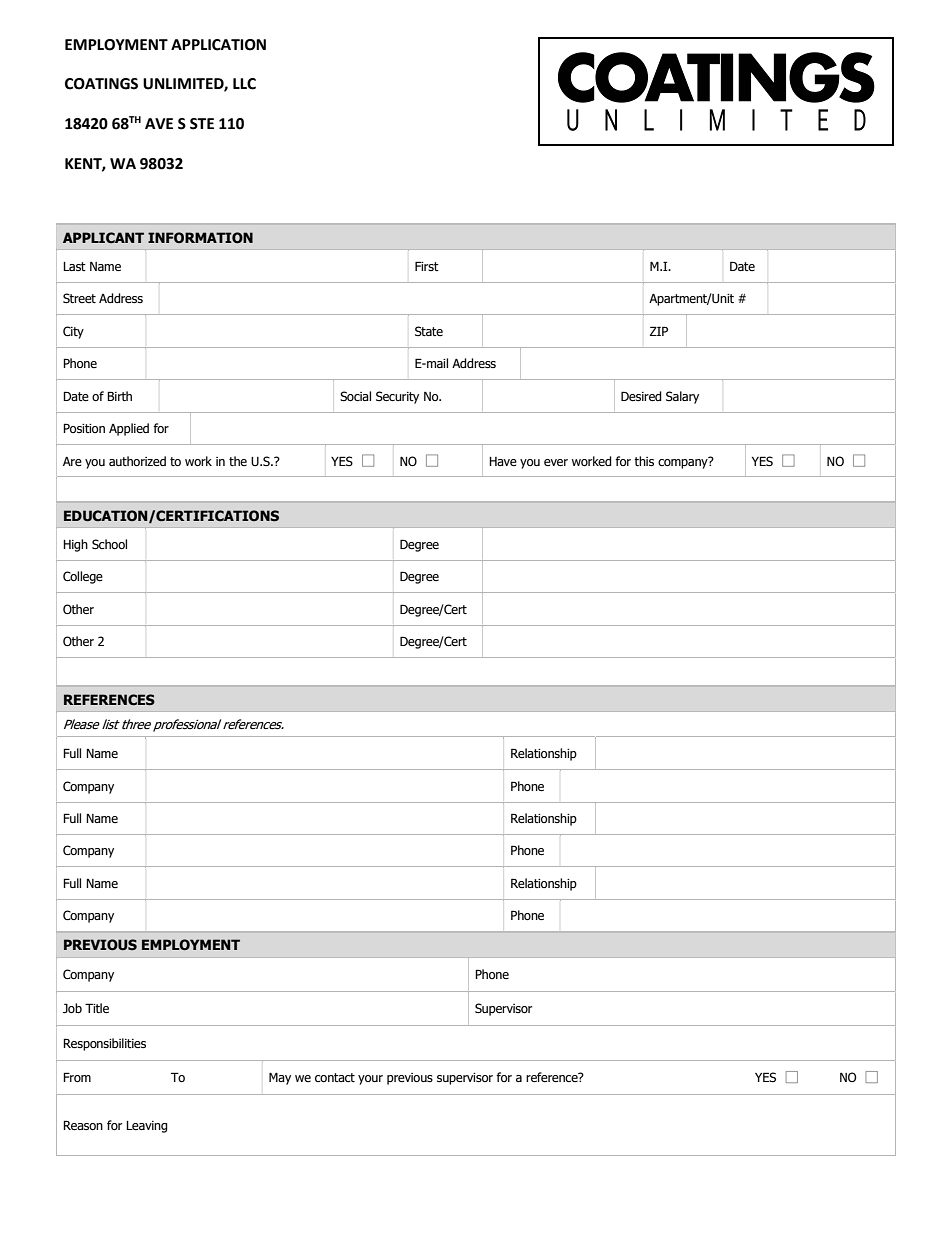  I want to click on First, so click(427, 266).
